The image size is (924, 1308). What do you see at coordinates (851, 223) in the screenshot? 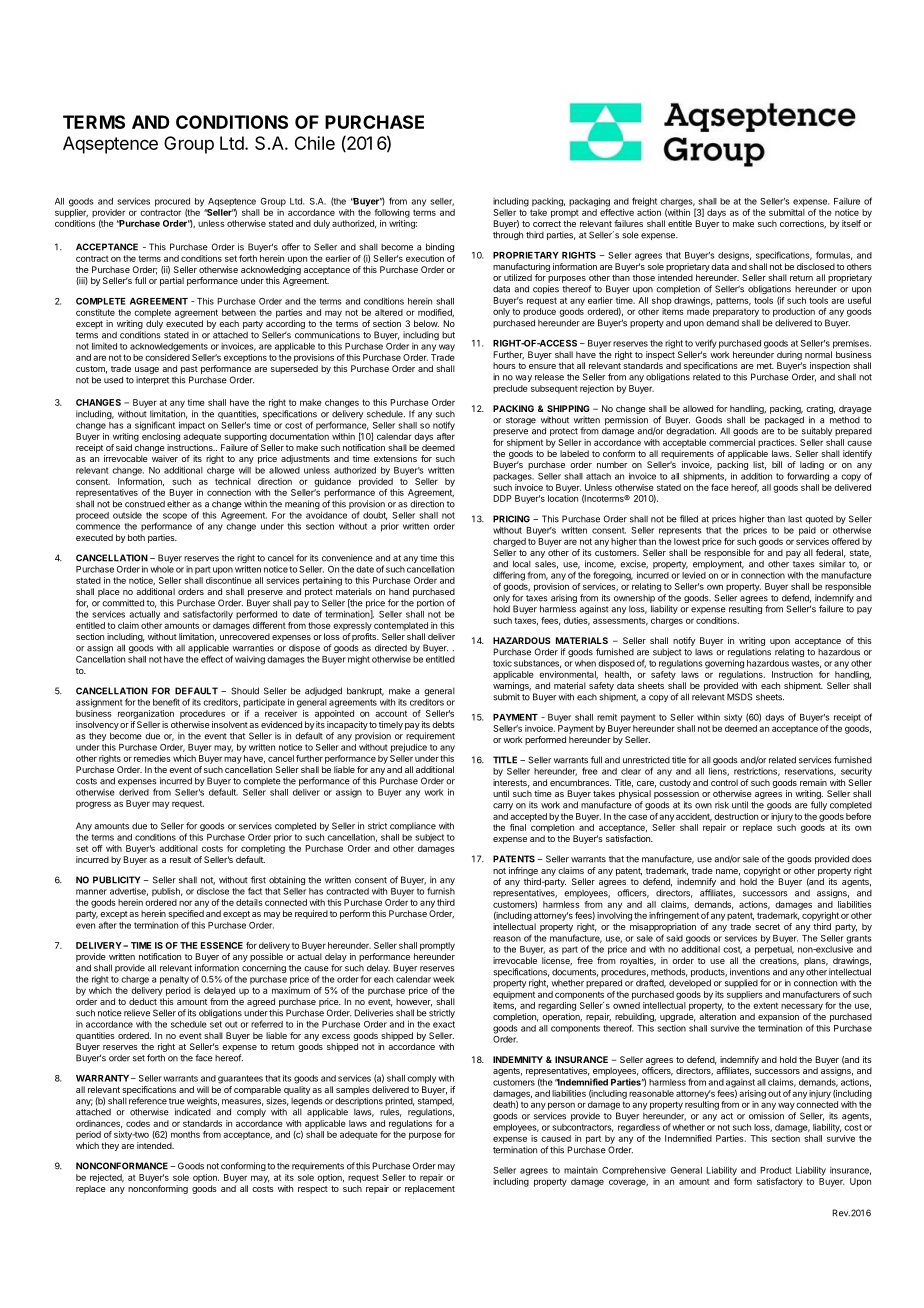
I see `itself` at bounding box center [851, 223].
